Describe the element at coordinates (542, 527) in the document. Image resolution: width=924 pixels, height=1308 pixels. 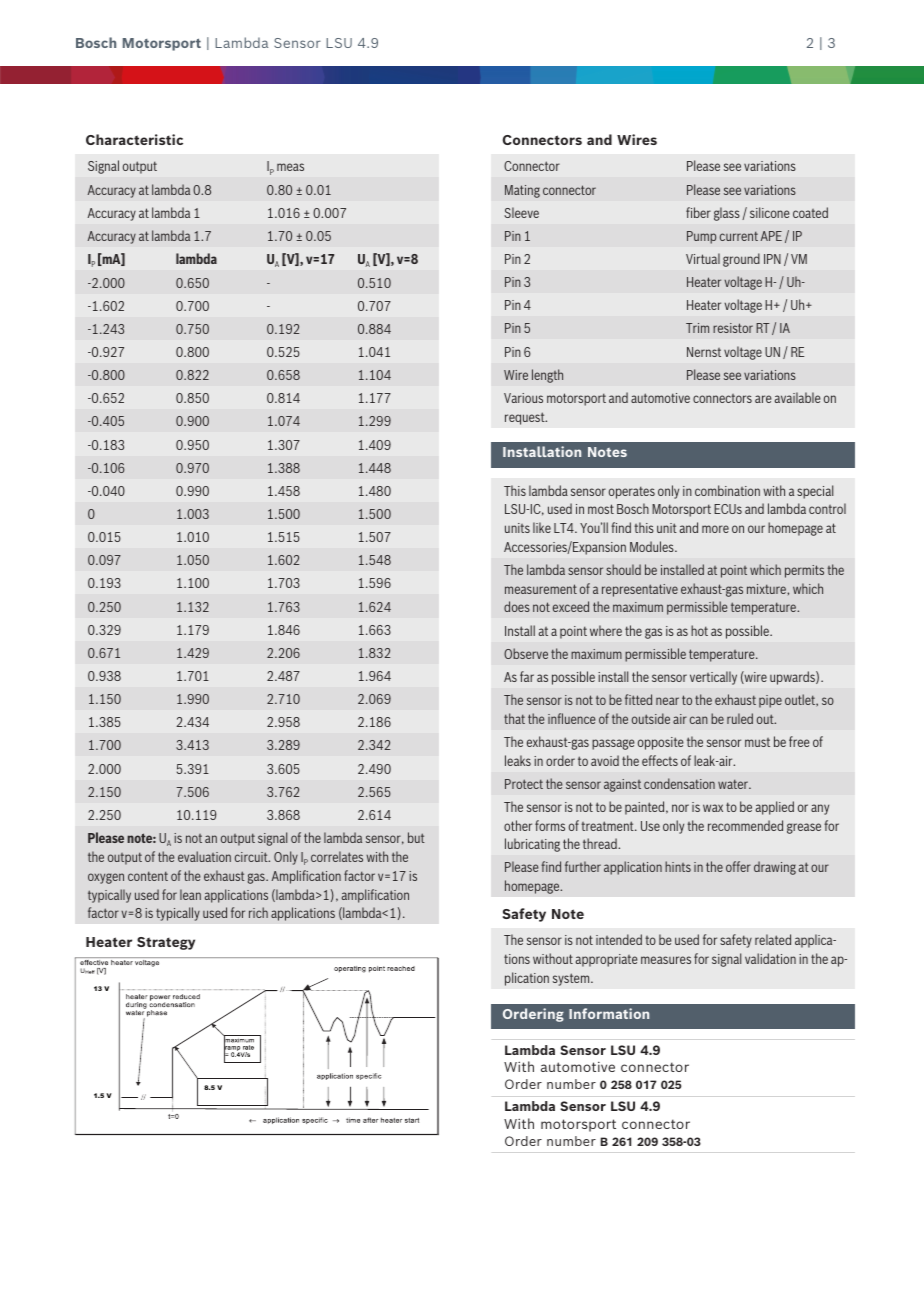
I see `like` at that location.
